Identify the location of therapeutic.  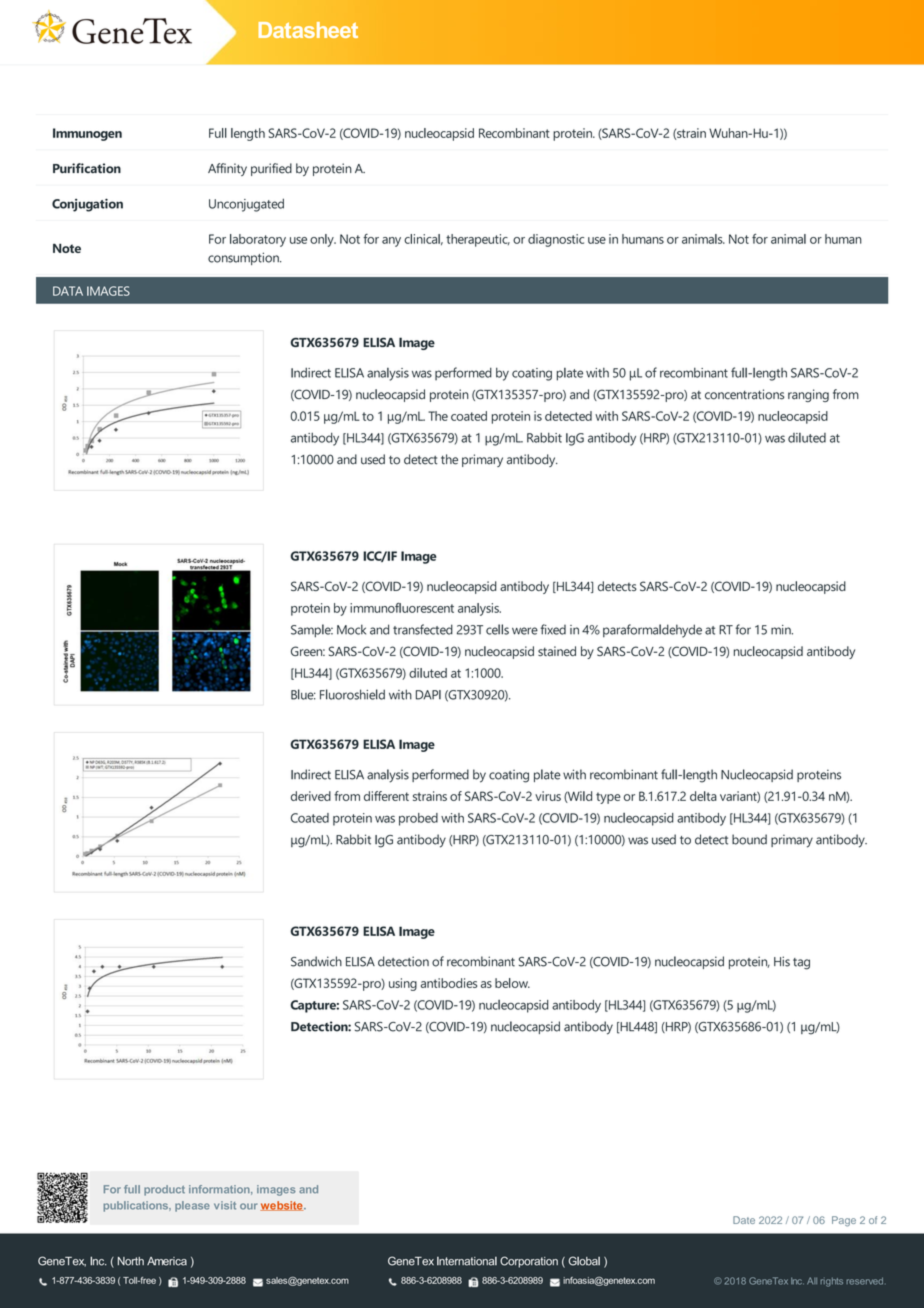
(478, 240).
